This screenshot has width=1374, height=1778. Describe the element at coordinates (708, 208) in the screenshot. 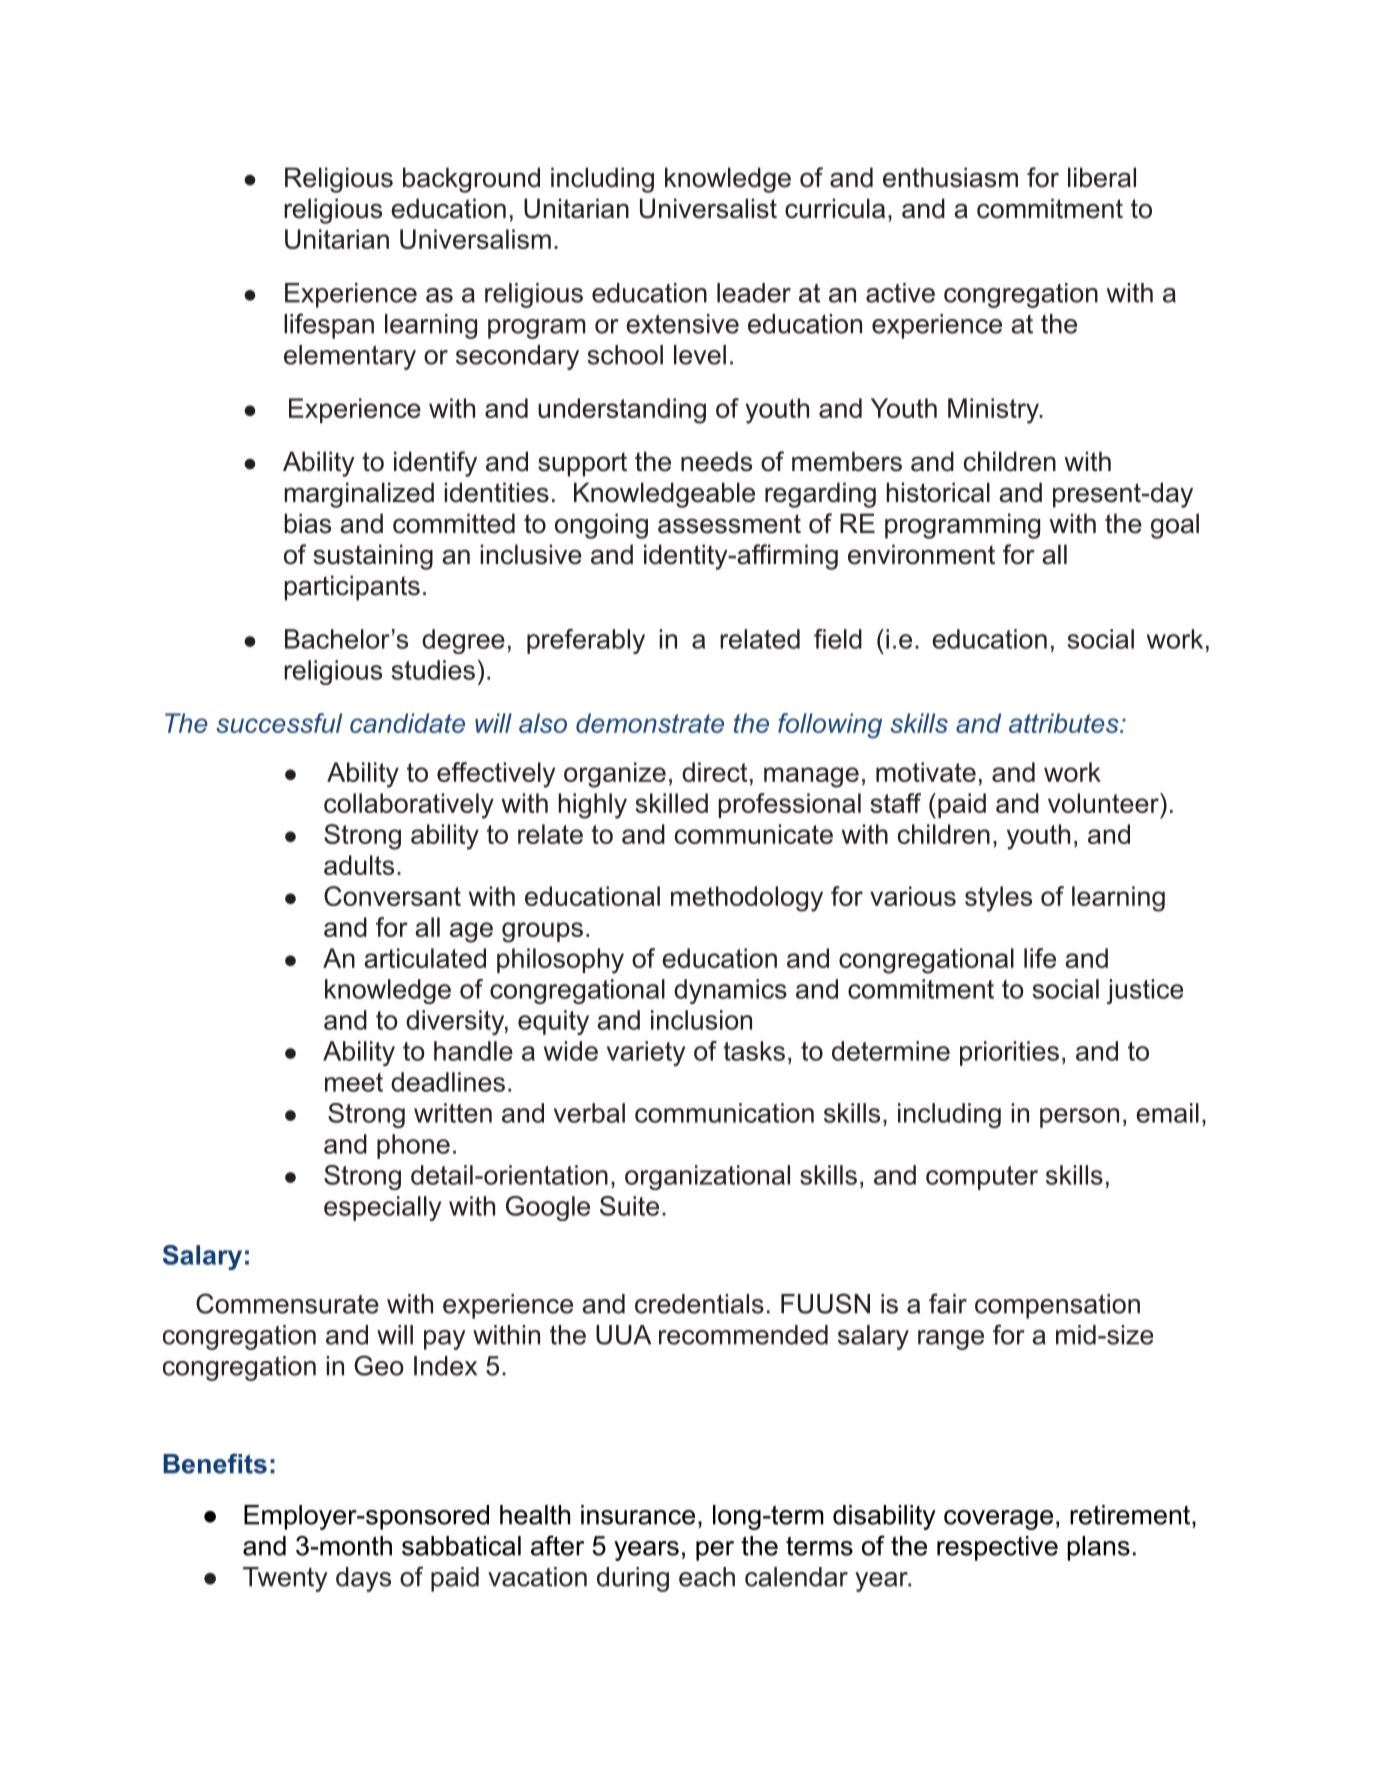

I see `Universalist` at that location.
